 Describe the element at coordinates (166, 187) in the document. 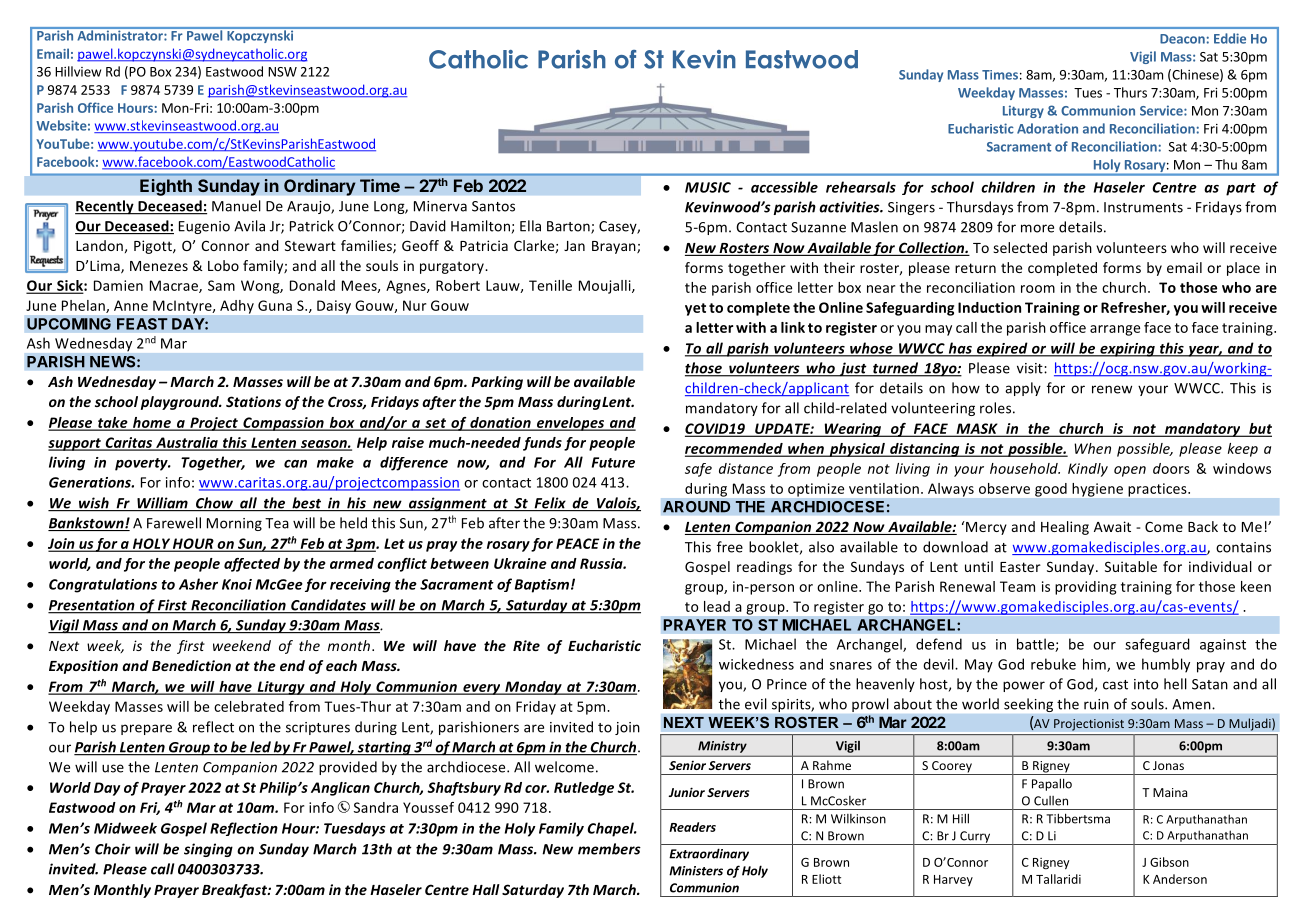

I see `Eighth` at that location.
